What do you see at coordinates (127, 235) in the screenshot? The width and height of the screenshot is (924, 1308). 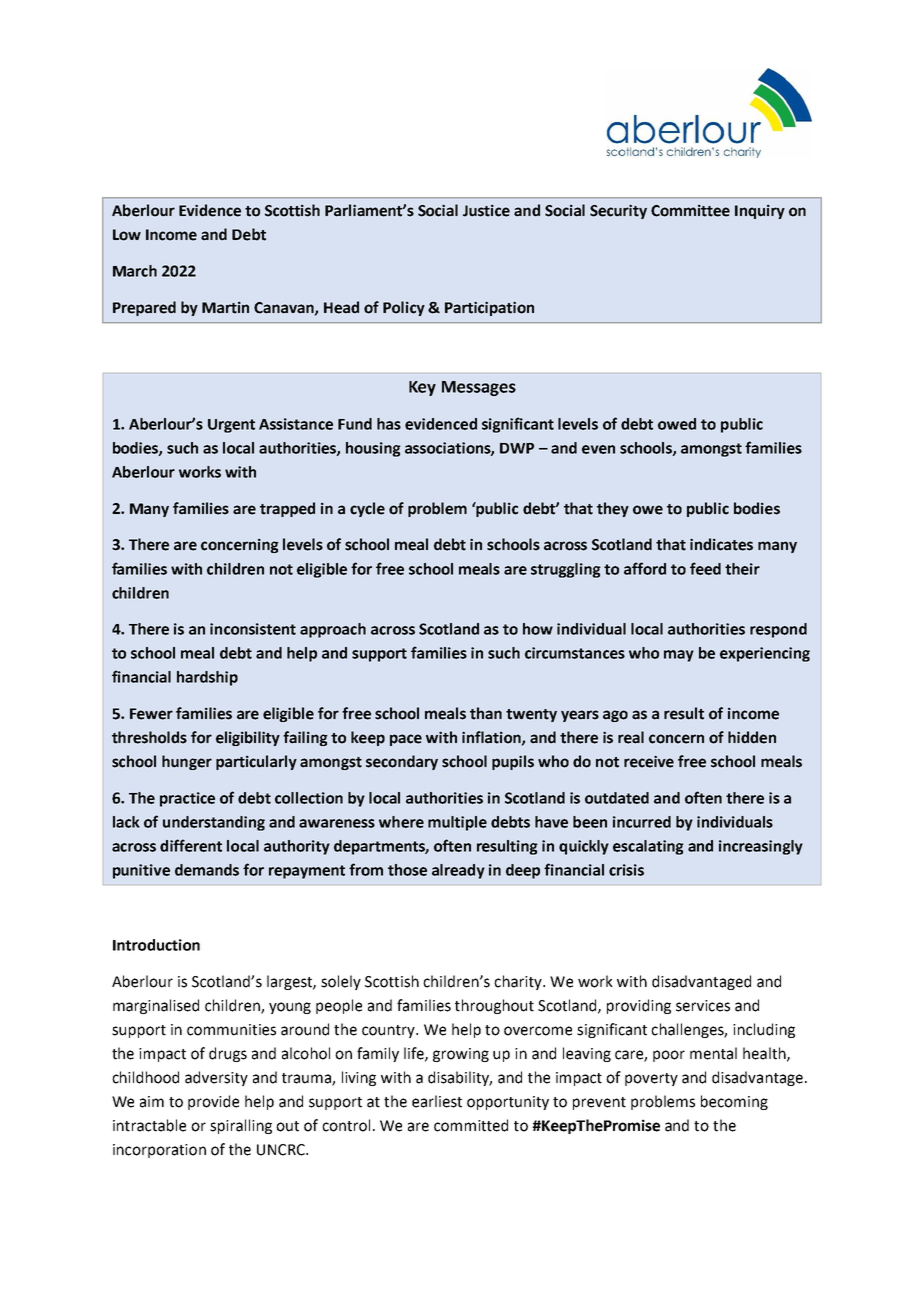 I see `Low` at bounding box center [127, 235].
